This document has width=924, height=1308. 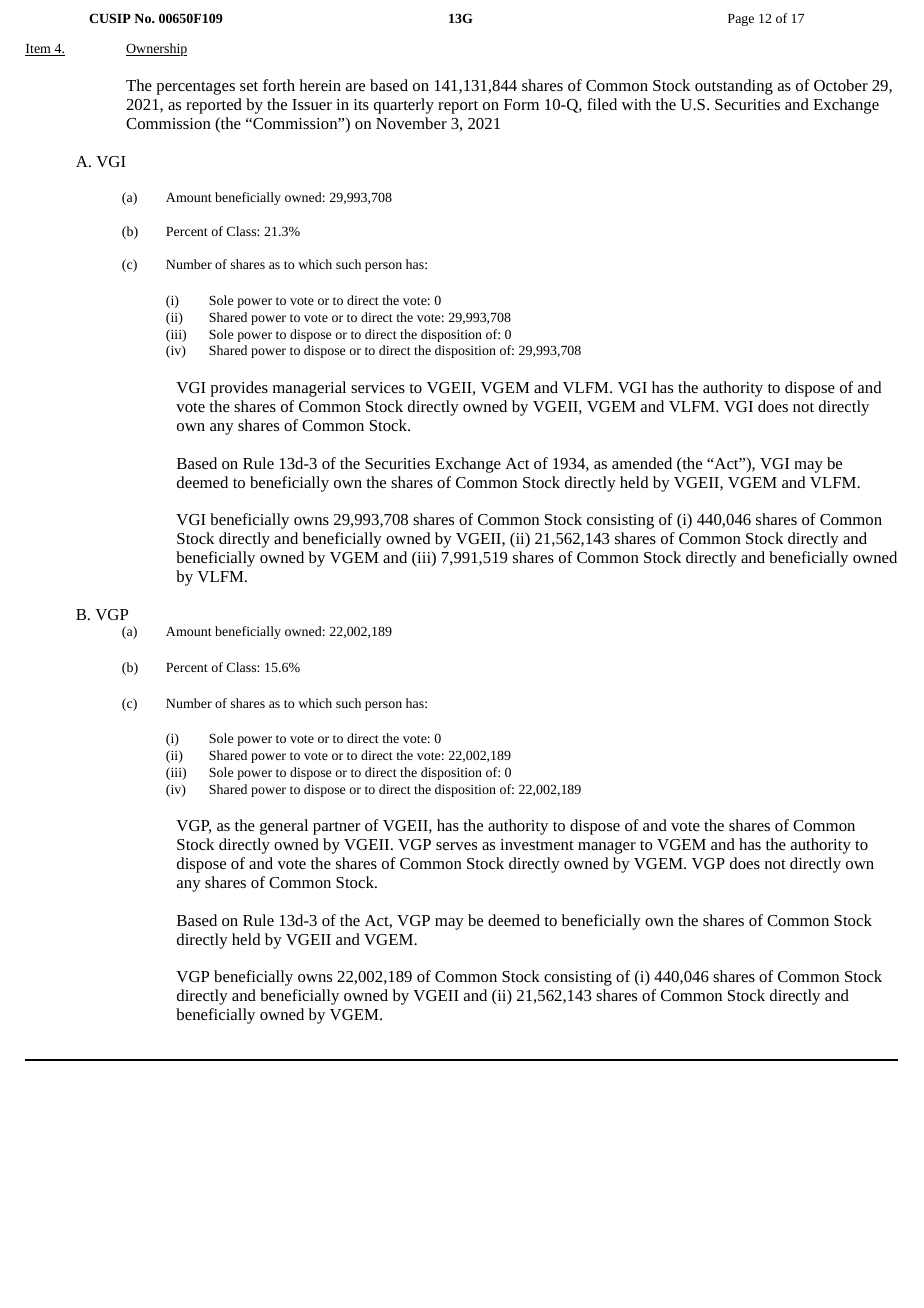 What do you see at coordinates (336, 828) in the document?
I see `partner` at bounding box center [336, 828].
